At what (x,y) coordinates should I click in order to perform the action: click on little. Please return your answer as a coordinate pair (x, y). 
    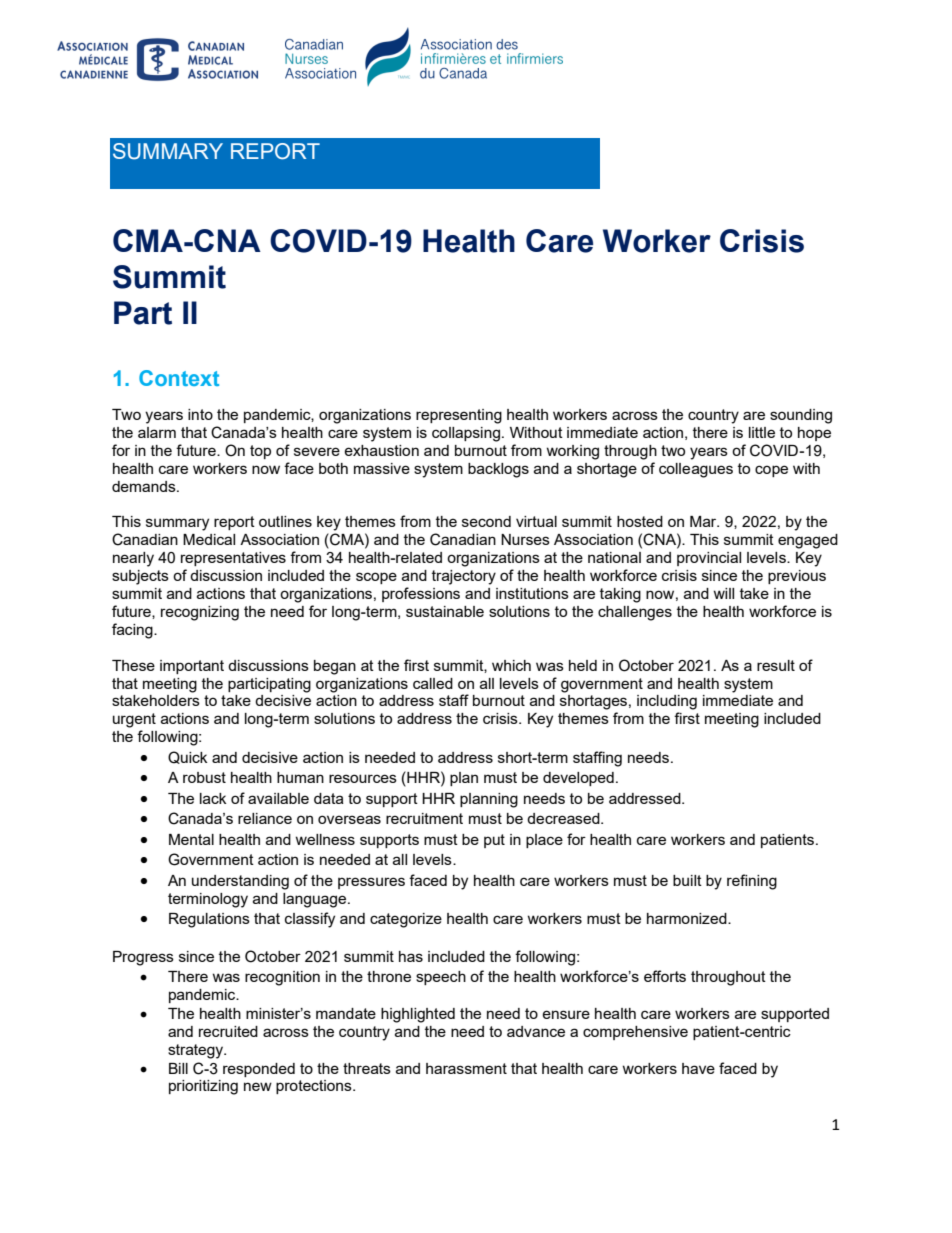
    Looking at the image, I should click on (762, 432).
